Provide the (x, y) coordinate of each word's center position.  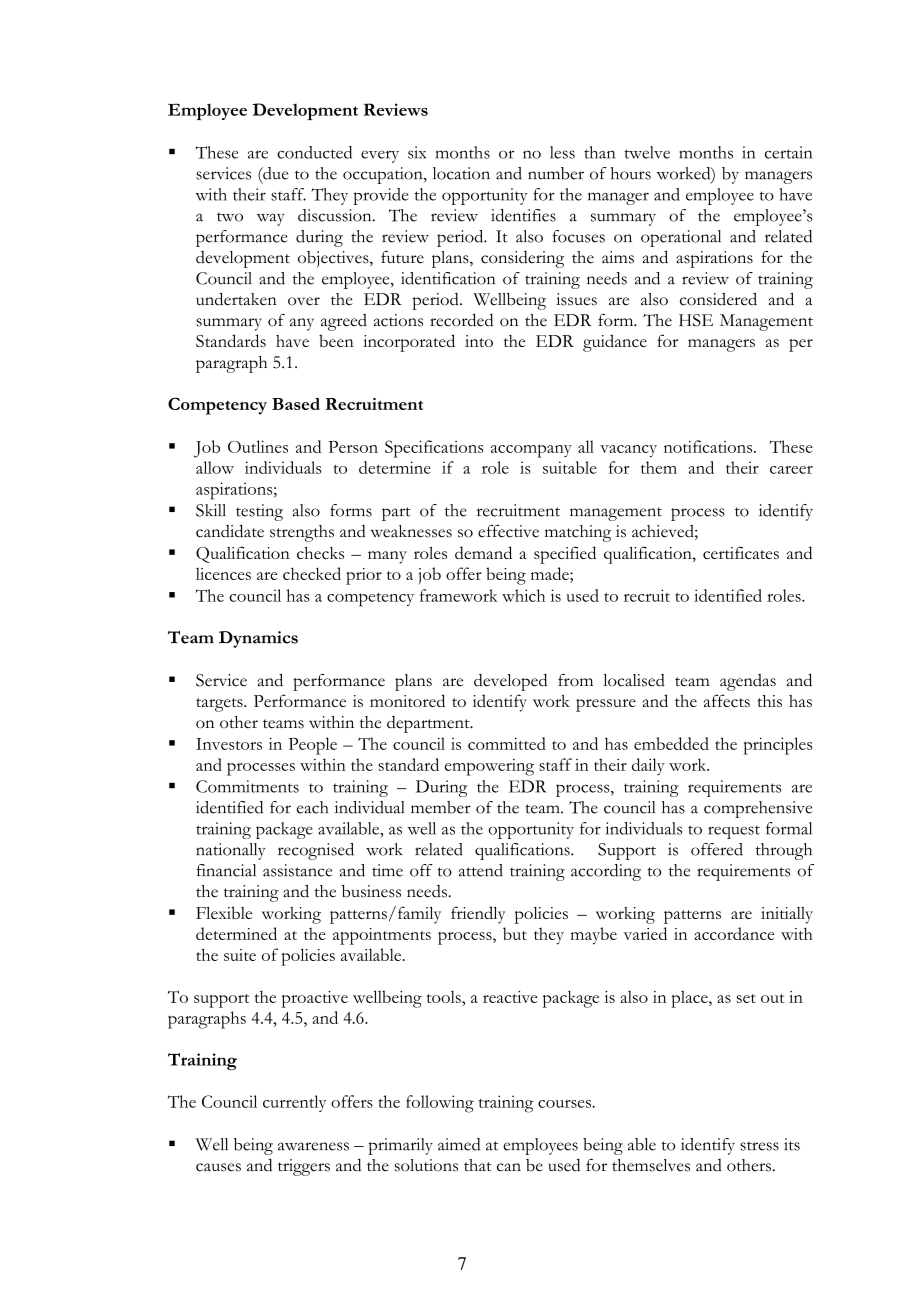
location (461, 173)
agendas (748, 682)
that (478, 1165)
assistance (297, 870)
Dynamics (258, 639)
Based (296, 404)
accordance (734, 933)
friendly (478, 915)
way (271, 219)
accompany (531, 451)
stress (759, 1146)
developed (510, 682)
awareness (313, 1146)
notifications (709, 446)
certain (788, 152)
